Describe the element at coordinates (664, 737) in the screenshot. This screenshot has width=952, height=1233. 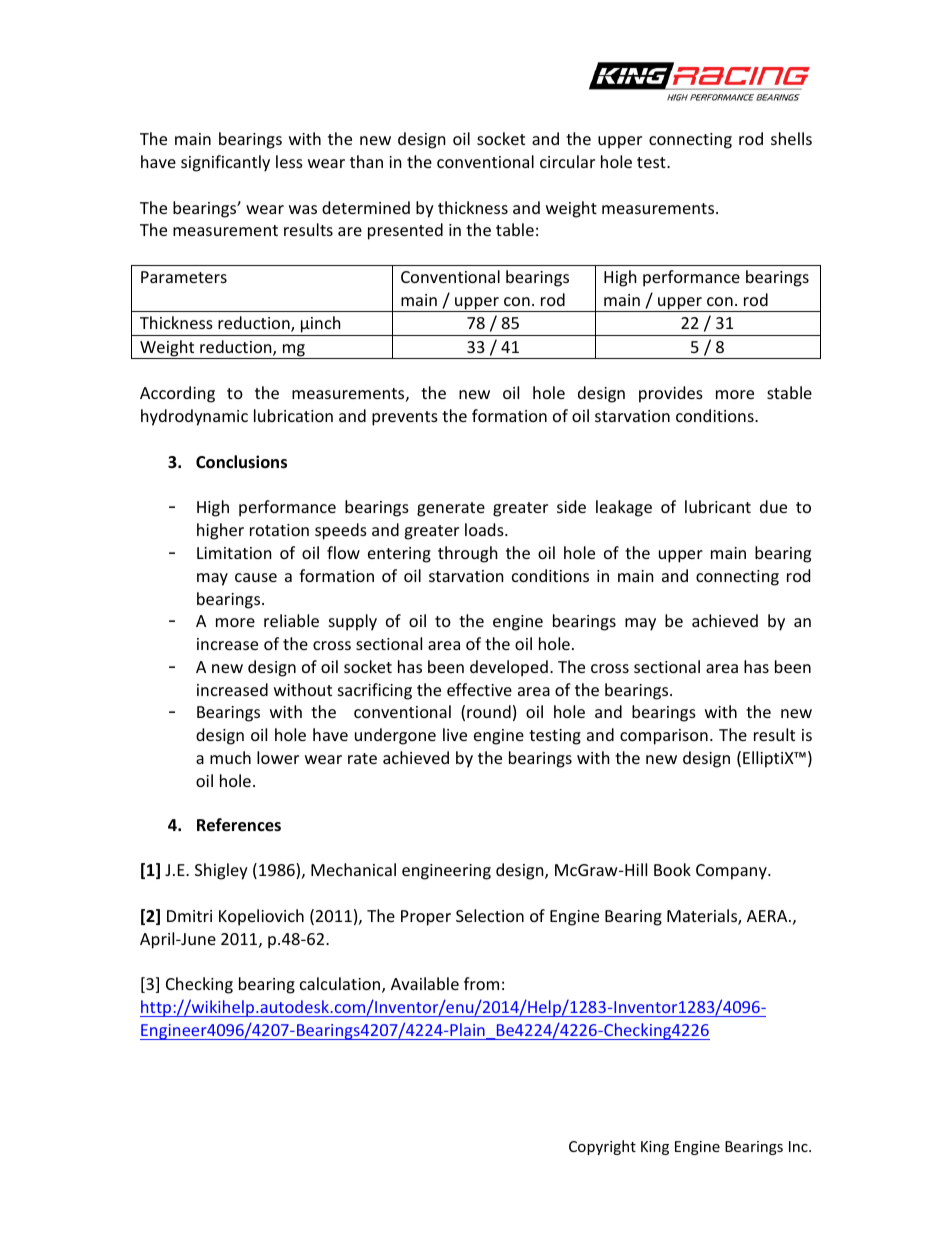
I see `comparison` at that location.
